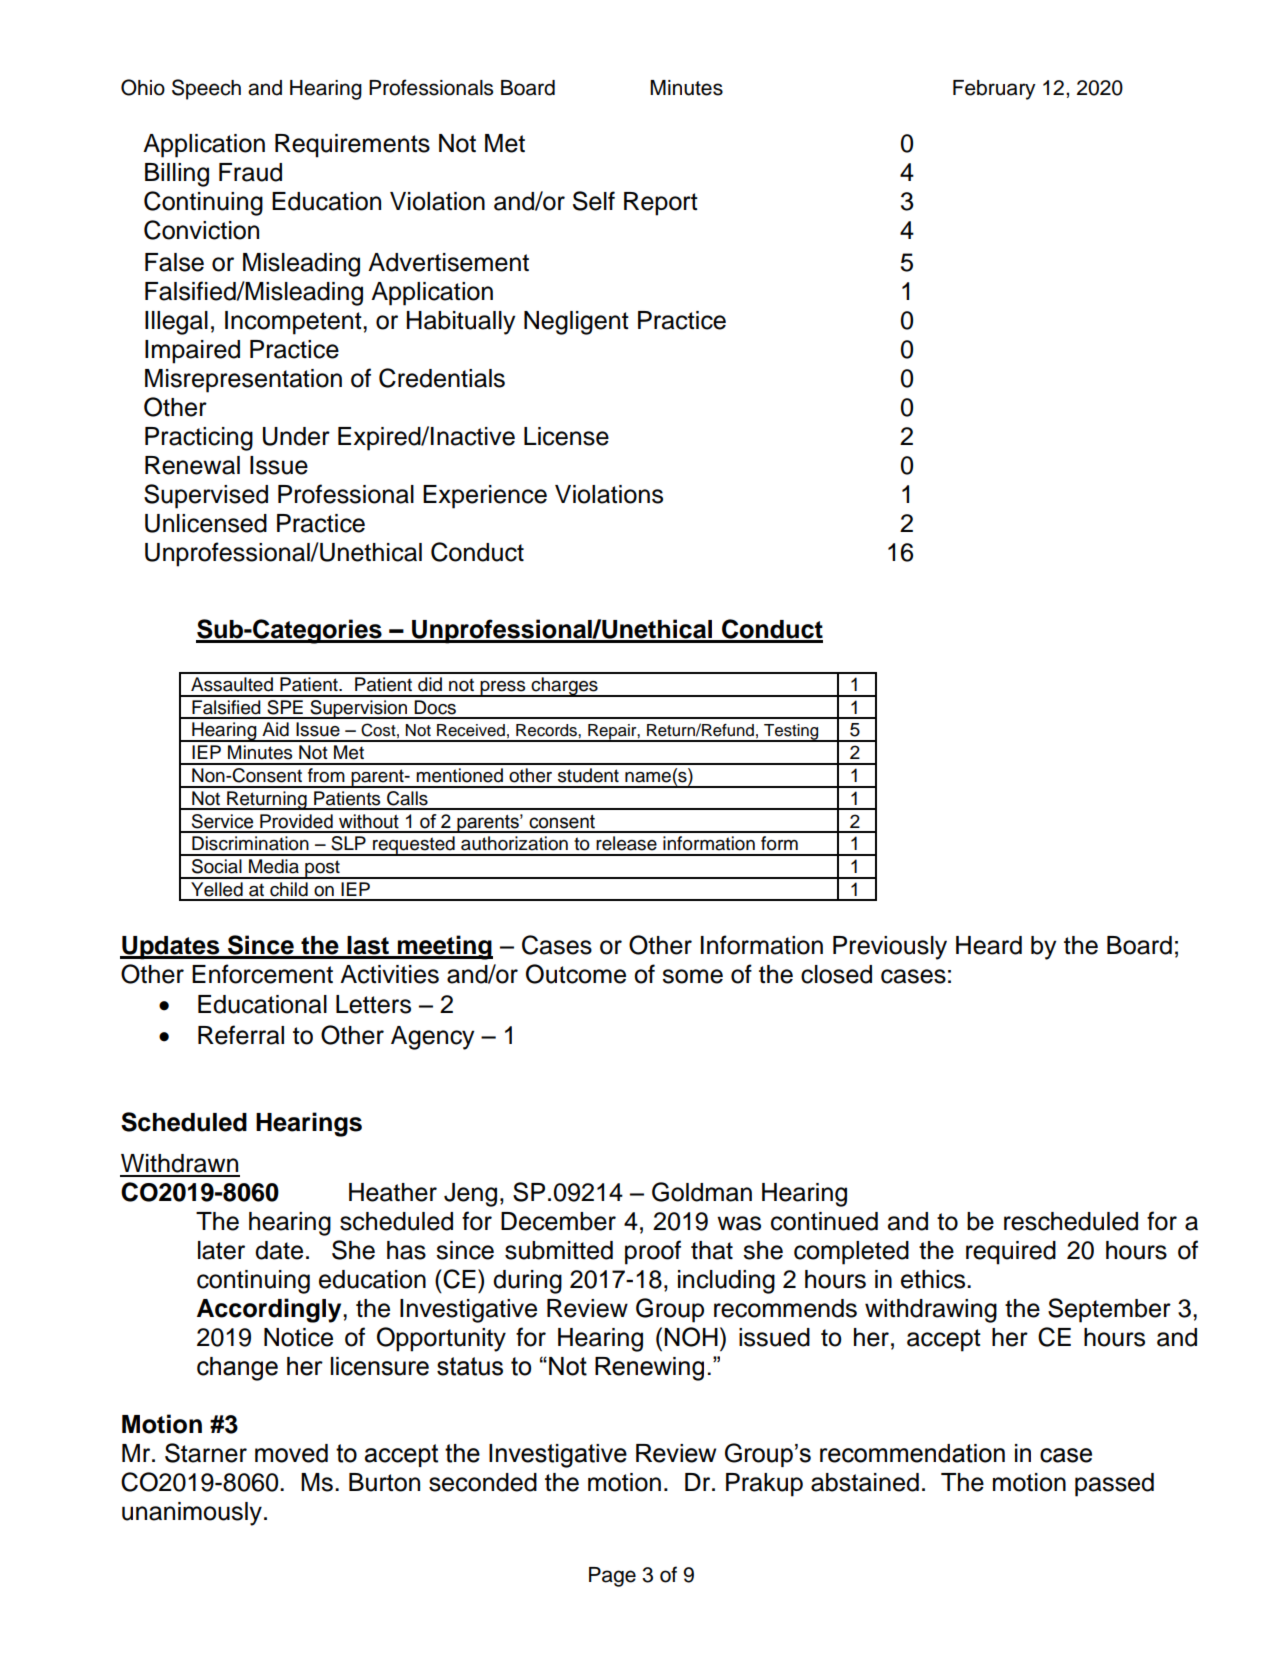 The height and width of the image is (1662, 1284). What do you see at coordinates (206, 496) in the image?
I see `Supervised` at bounding box center [206, 496].
